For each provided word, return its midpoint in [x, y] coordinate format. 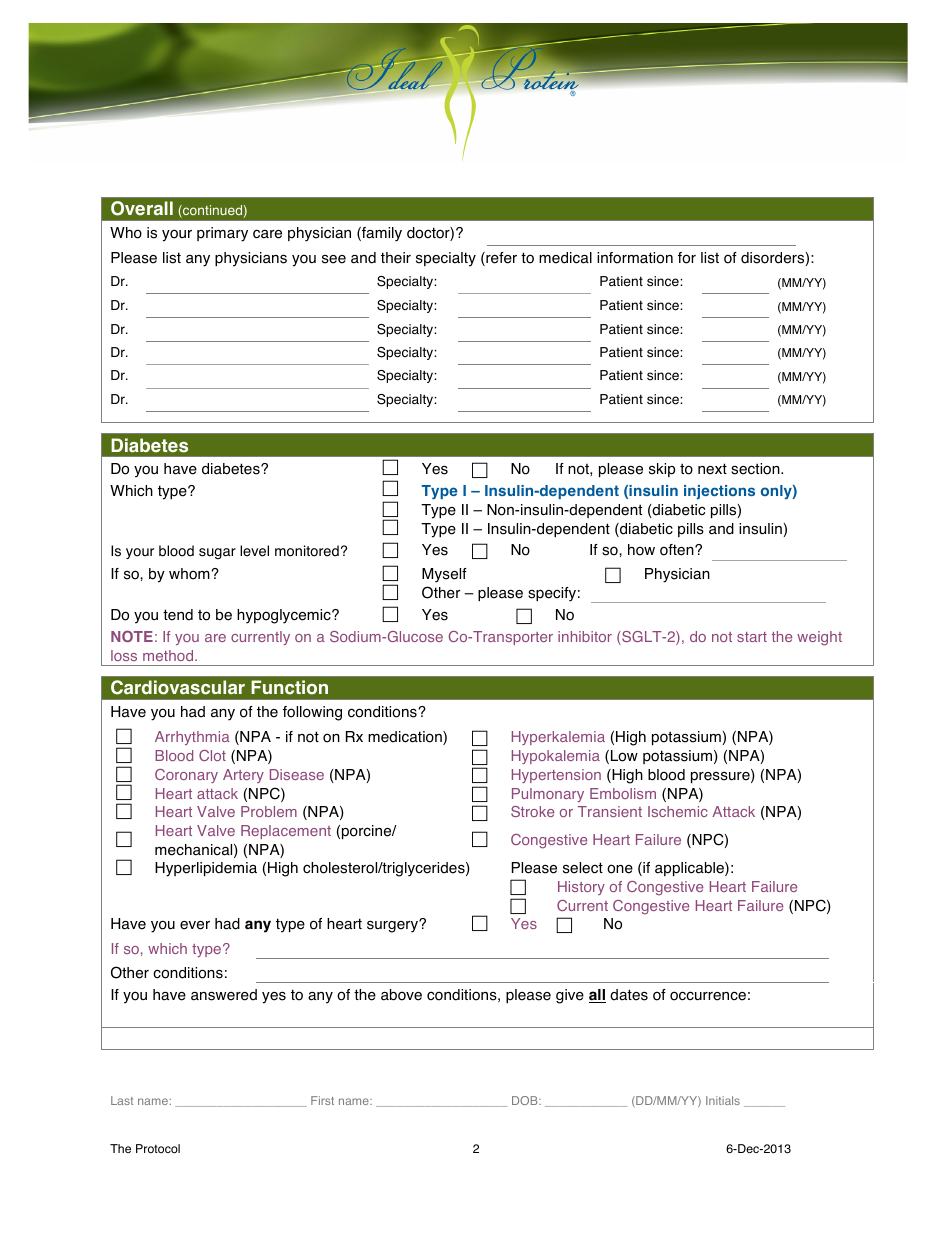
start [752, 637]
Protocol [158, 1149]
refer [500, 259]
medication [406, 738]
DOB [526, 1100]
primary [222, 234]
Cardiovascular [178, 687]
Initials [723, 1100]
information [635, 258]
